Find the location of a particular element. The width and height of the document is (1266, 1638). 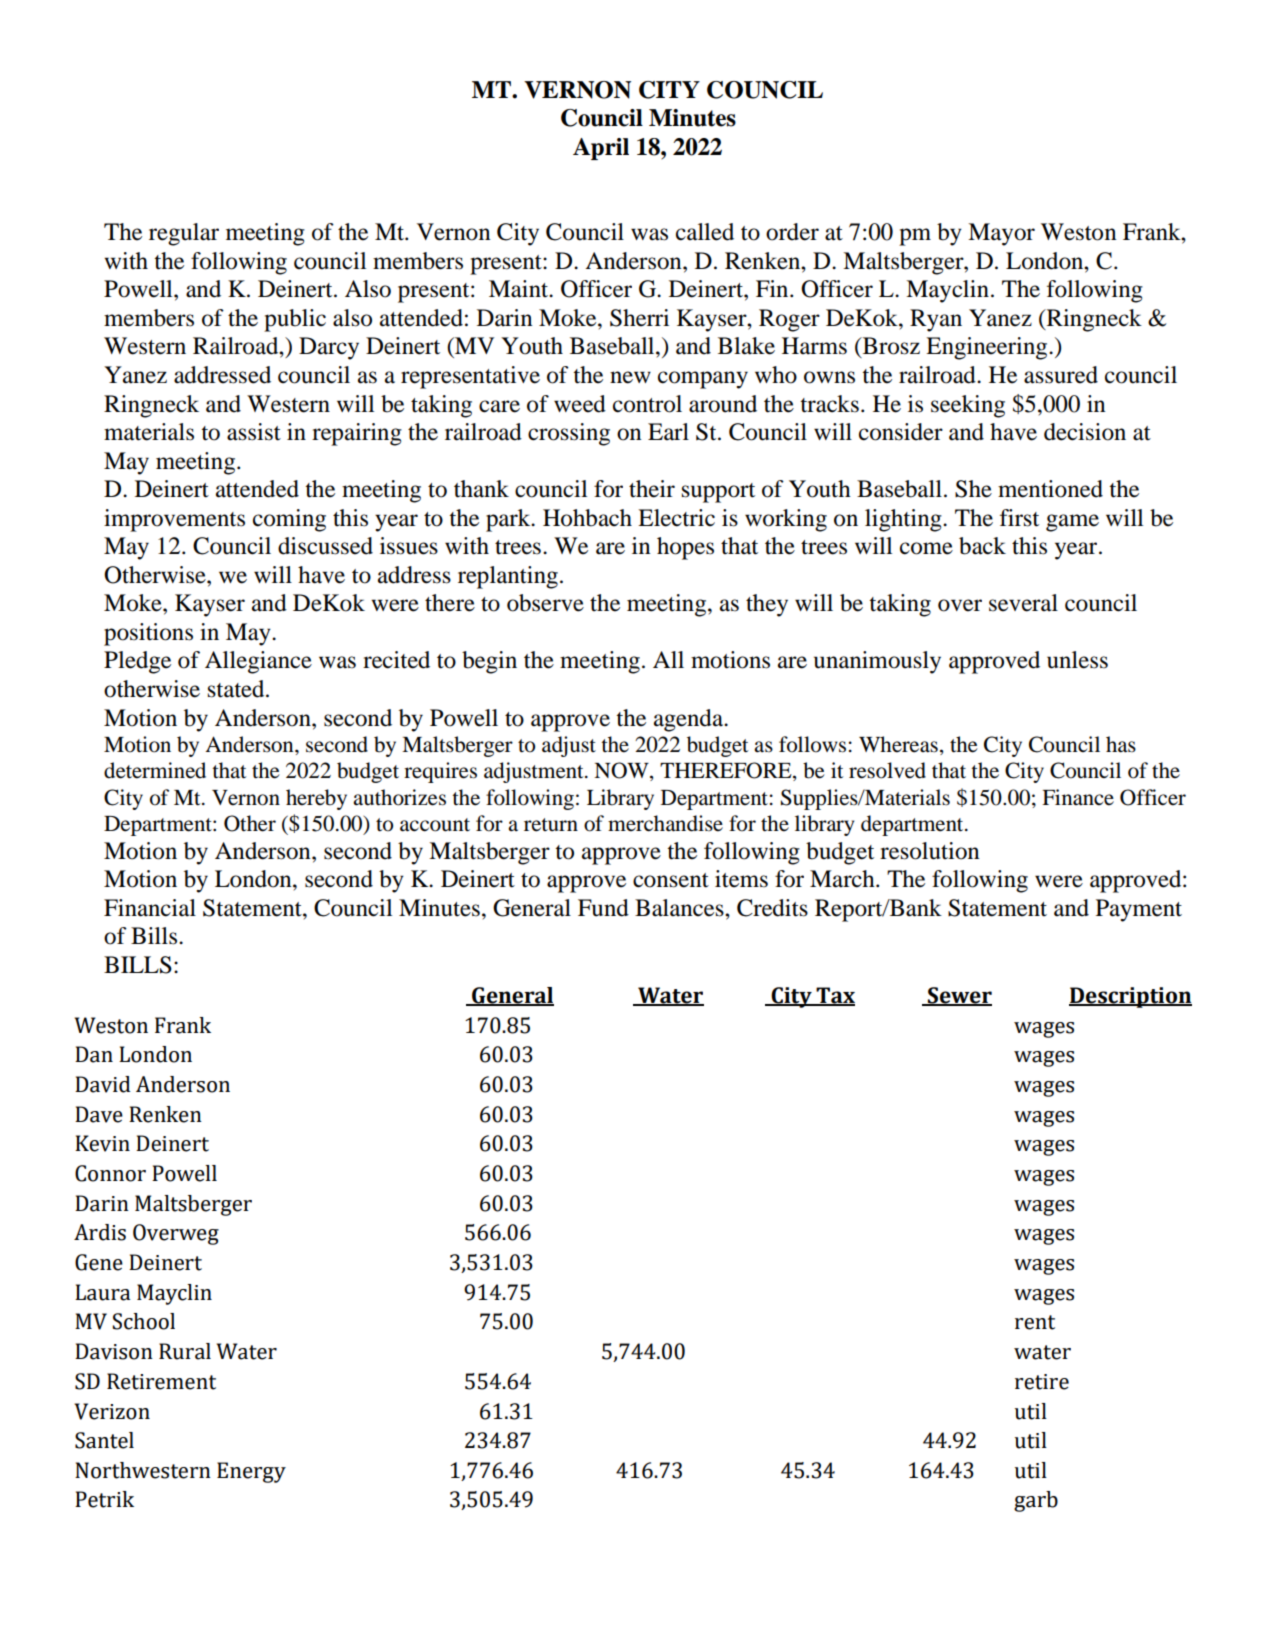

Finance is located at coordinates (1078, 797).
